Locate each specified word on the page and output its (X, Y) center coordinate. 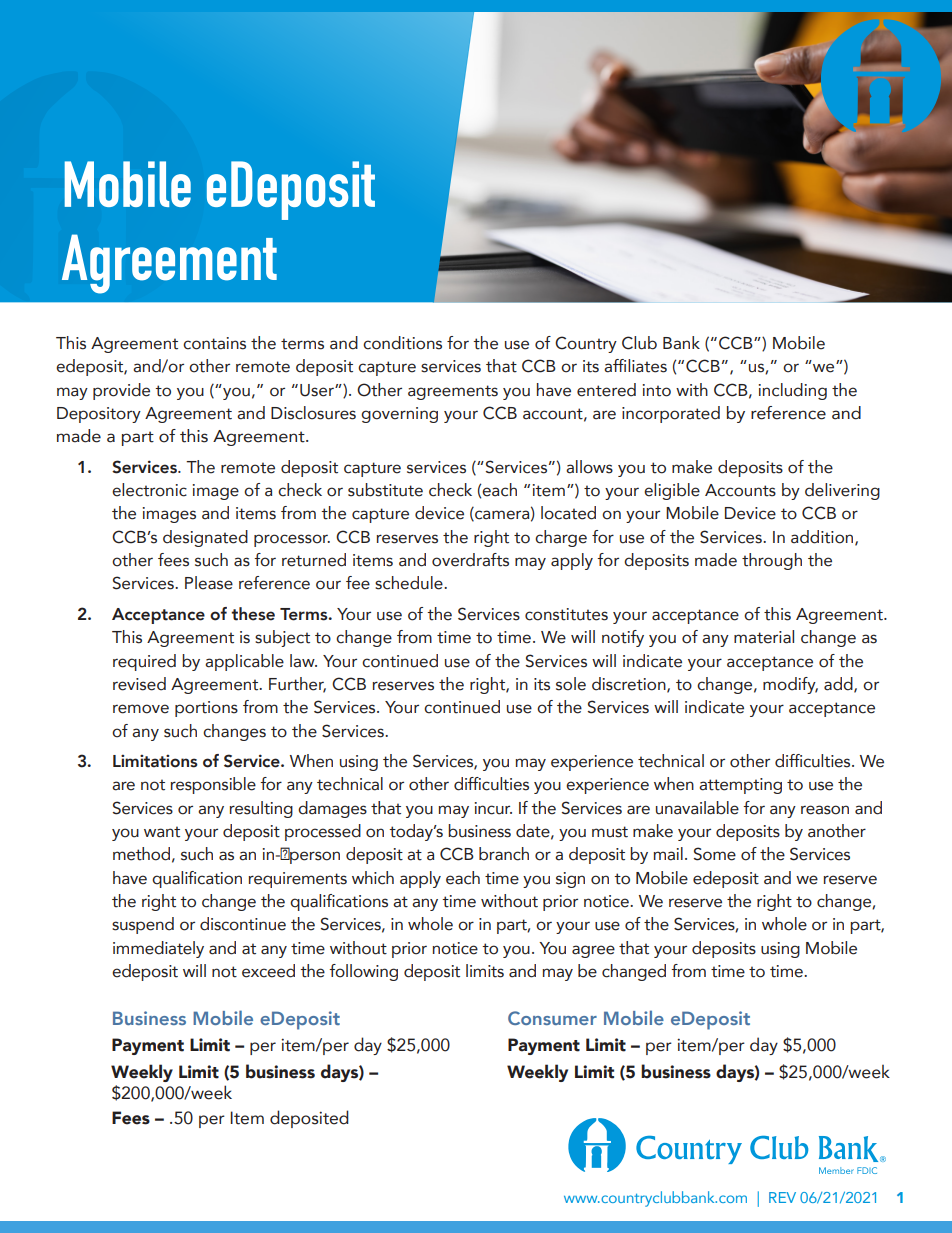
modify (790, 685)
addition (823, 537)
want (162, 832)
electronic (149, 490)
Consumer (552, 1018)
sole (571, 684)
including (793, 391)
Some (715, 854)
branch (504, 854)
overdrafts (470, 560)
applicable (244, 662)
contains (214, 343)
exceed (268, 971)
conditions (402, 343)
